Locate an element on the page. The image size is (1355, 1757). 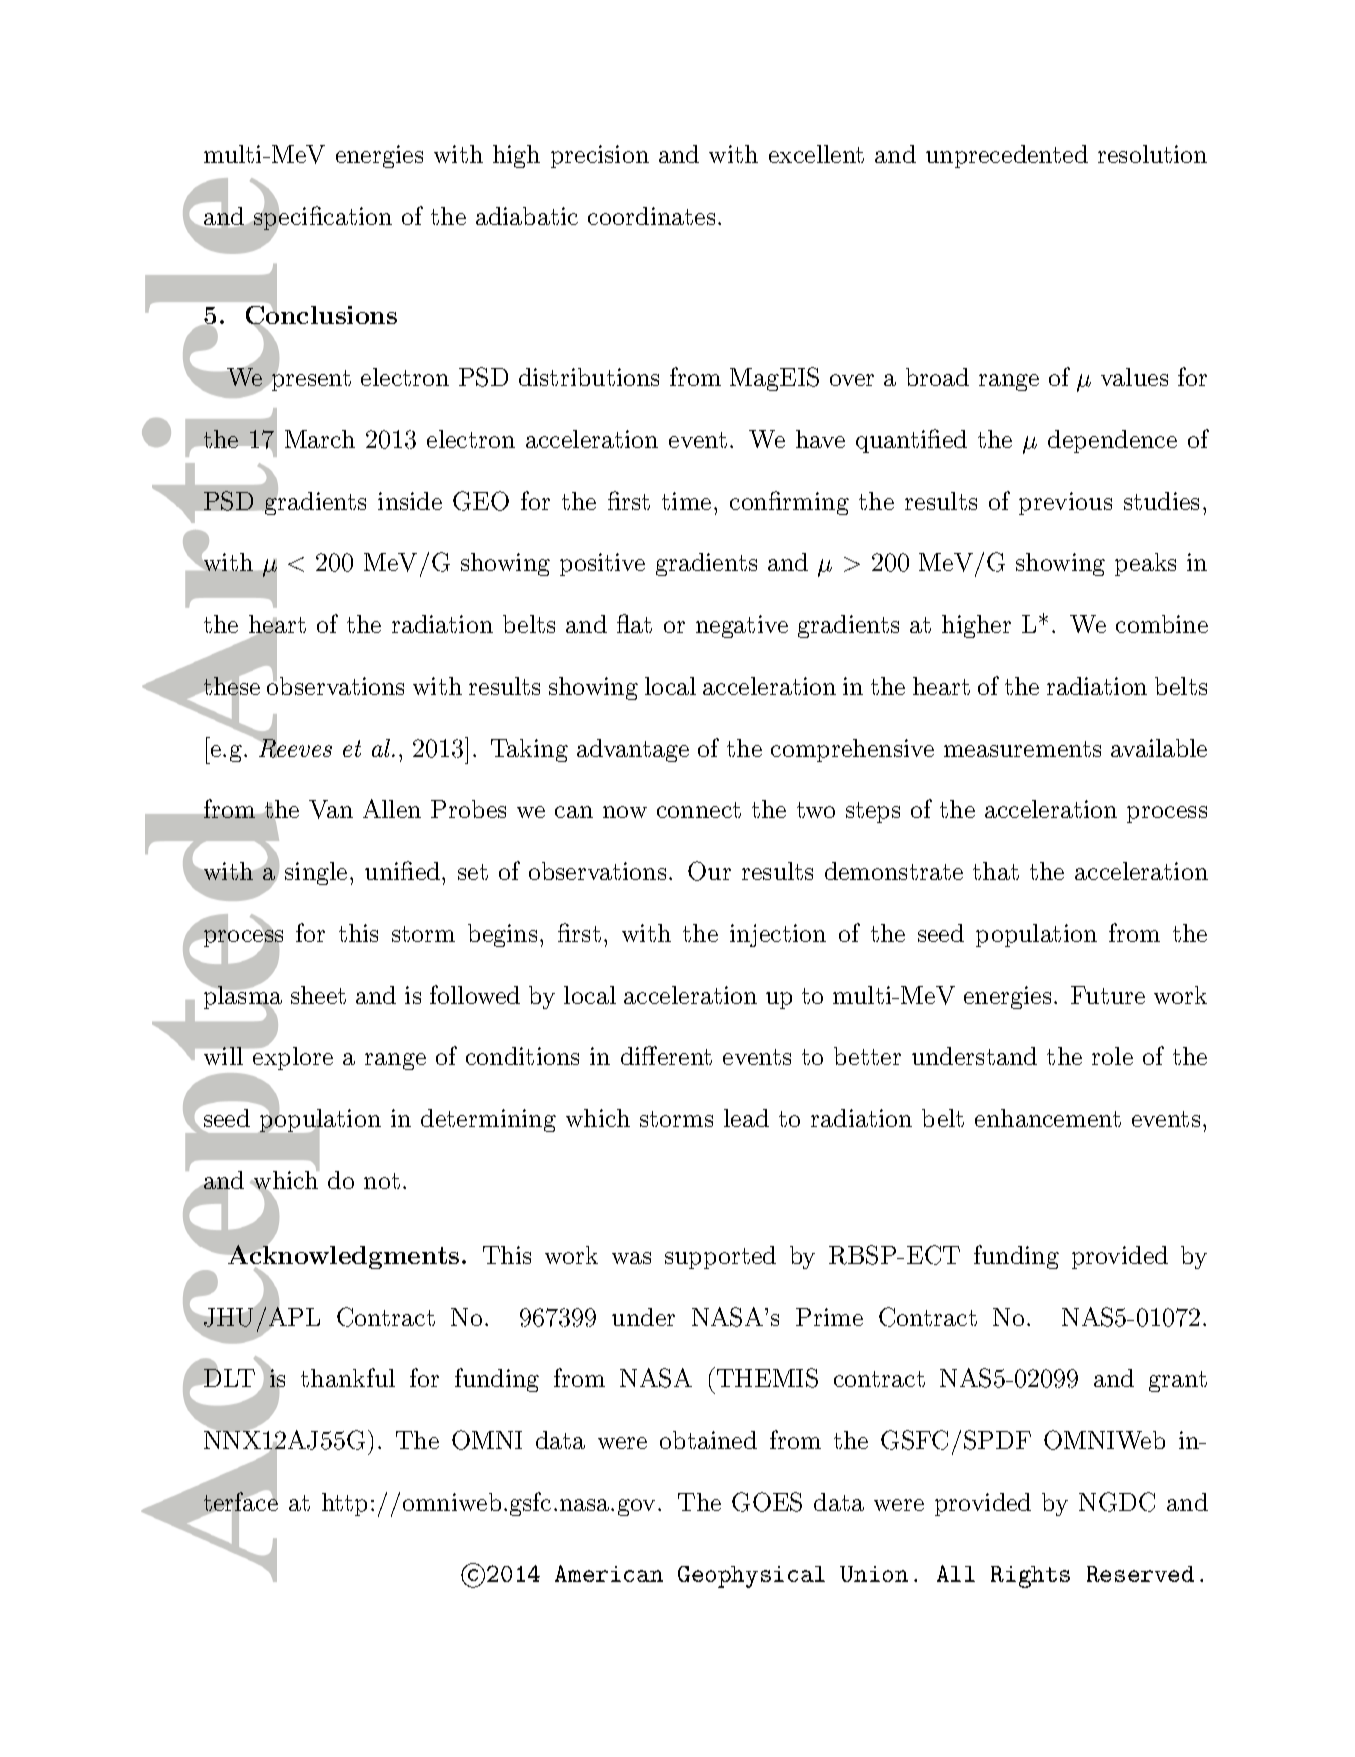
thankful is located at coordinates (348, 1377).
